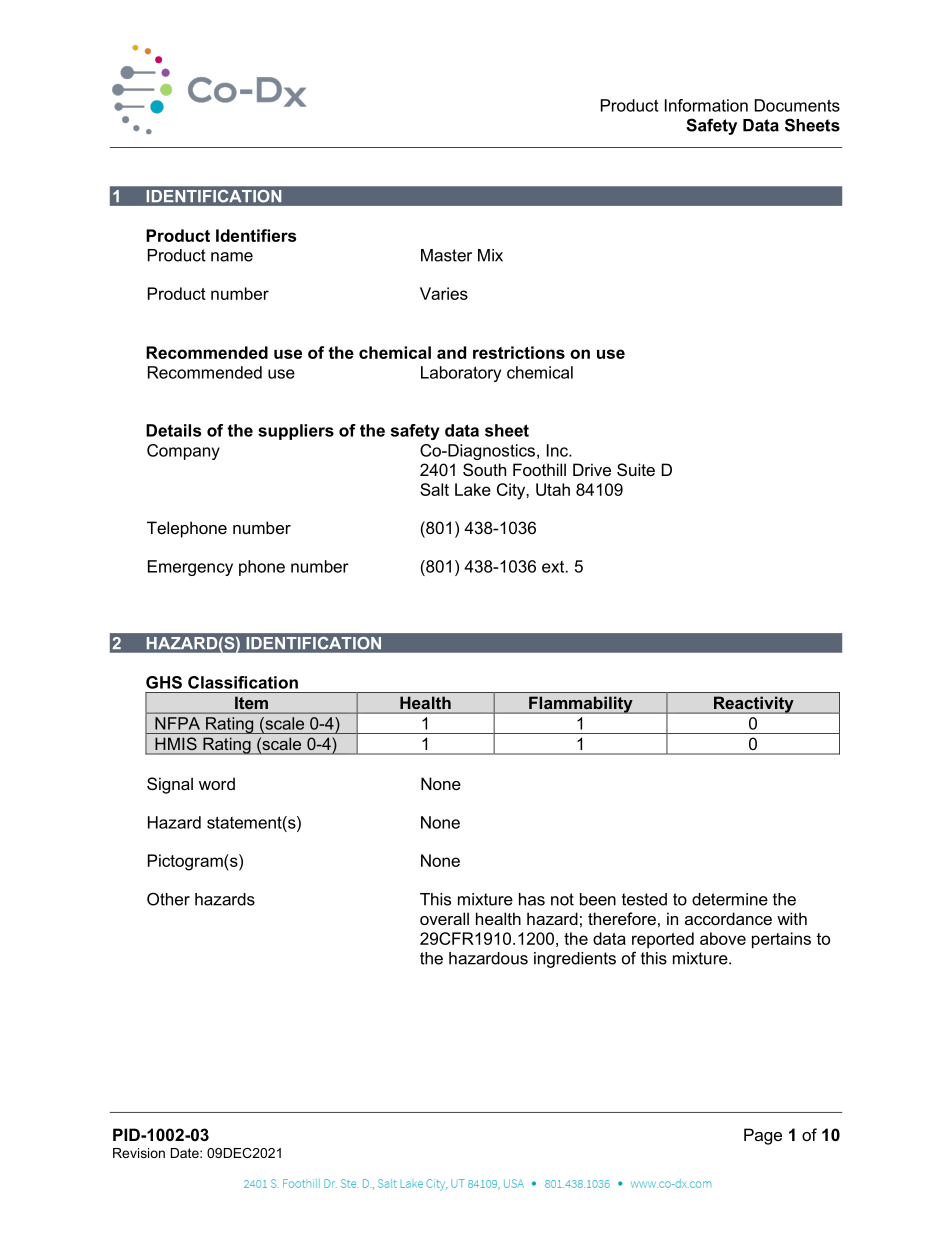 The width and height of the document is (952, 1233). I want to click on Flammability, so click(581, 705).
